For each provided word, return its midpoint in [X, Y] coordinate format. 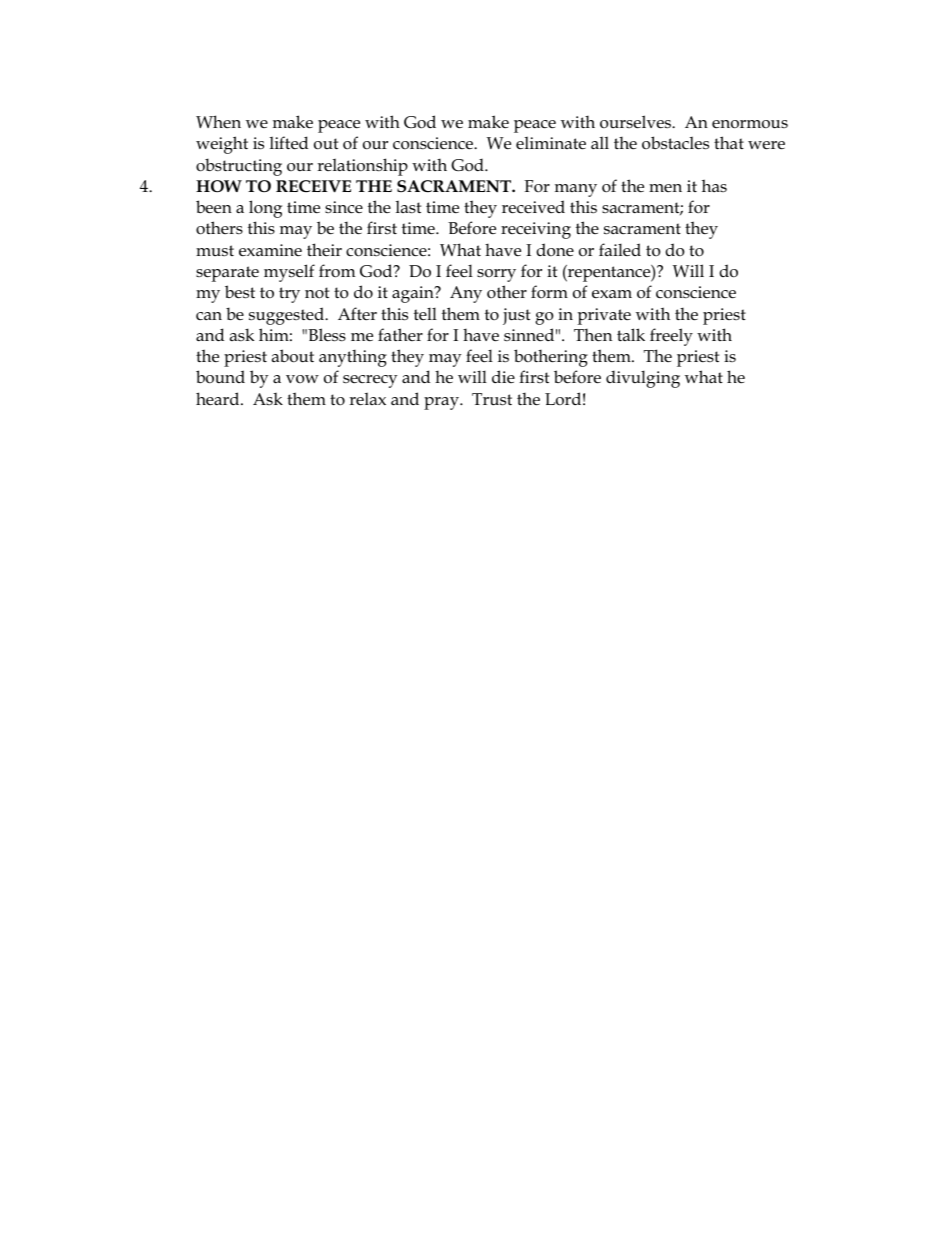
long [265, 209]
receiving [536, 230]
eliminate [551, 143]
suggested [288, 316]
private [604, 316]
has [714, 185]
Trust [492, 399]
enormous [750, 124]
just [516, 316]
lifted [289, 143]
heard [219, 398]
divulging [643, 379]
